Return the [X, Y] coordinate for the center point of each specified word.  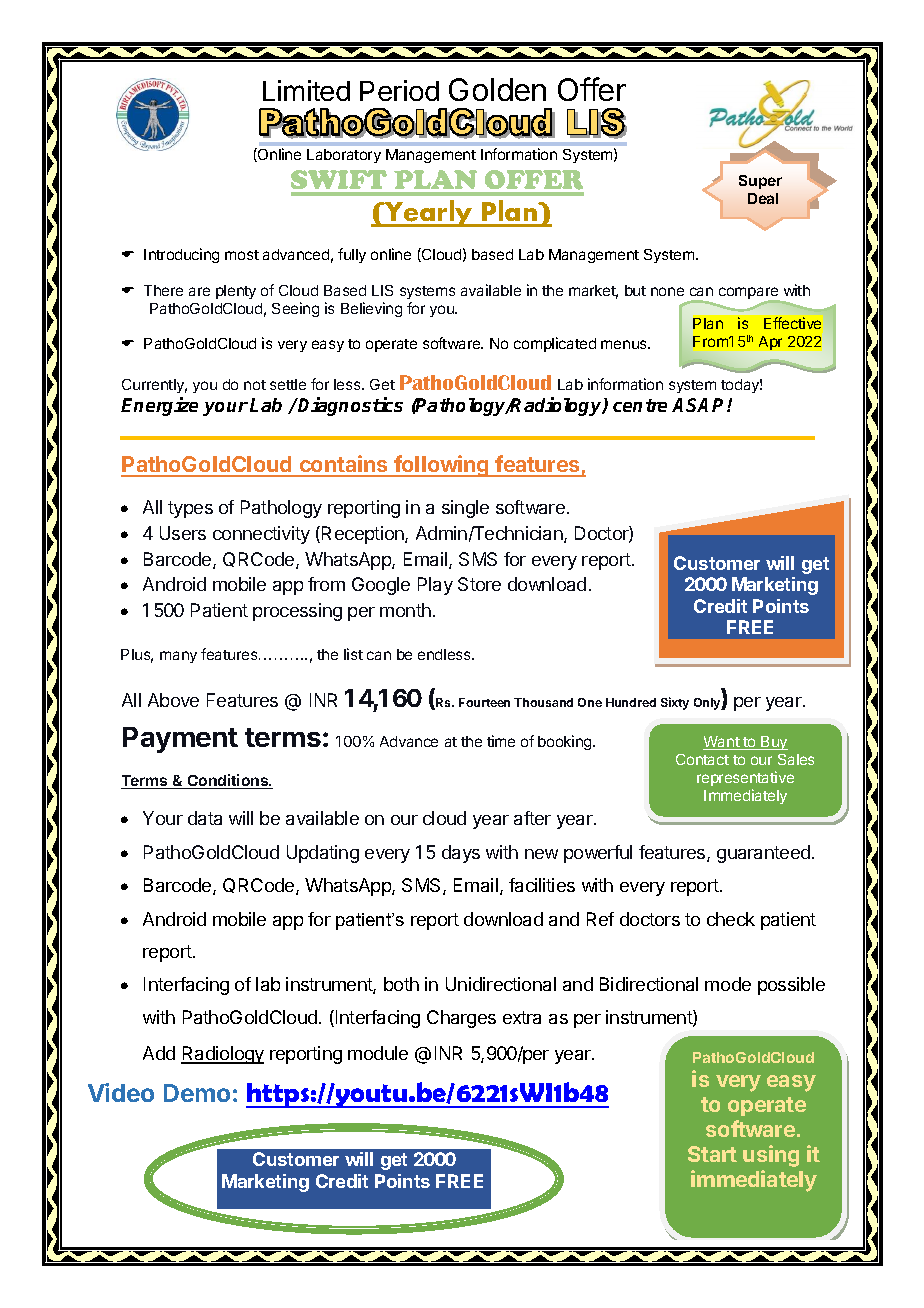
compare [750, 294]
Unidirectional [501, 984]
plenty [236, 292]
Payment [180, 740]
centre [640, 405]
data [205, 818]
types [190, 509]
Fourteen [484, 702]
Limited [306, 90]
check [731, 919]
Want [722, 743]
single [465, 509]
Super [760, 182]
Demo [197, 1093]
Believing [371, 309]
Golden [497, 89]
